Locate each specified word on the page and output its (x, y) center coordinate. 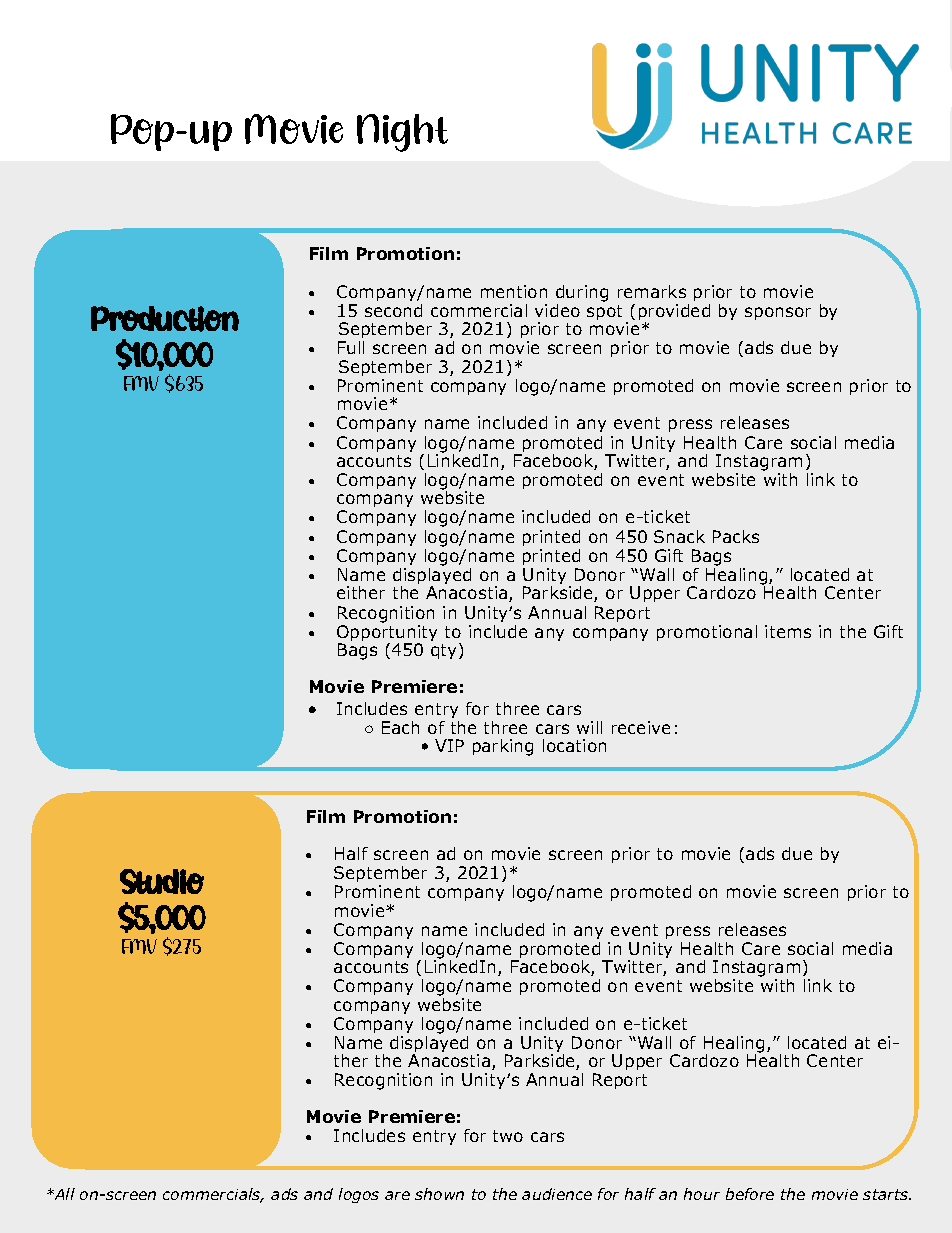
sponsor (778, 313)
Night (402, 133)
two (508, 1136)
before (750, 1194)
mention (514, 291)
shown (439, 1194)
